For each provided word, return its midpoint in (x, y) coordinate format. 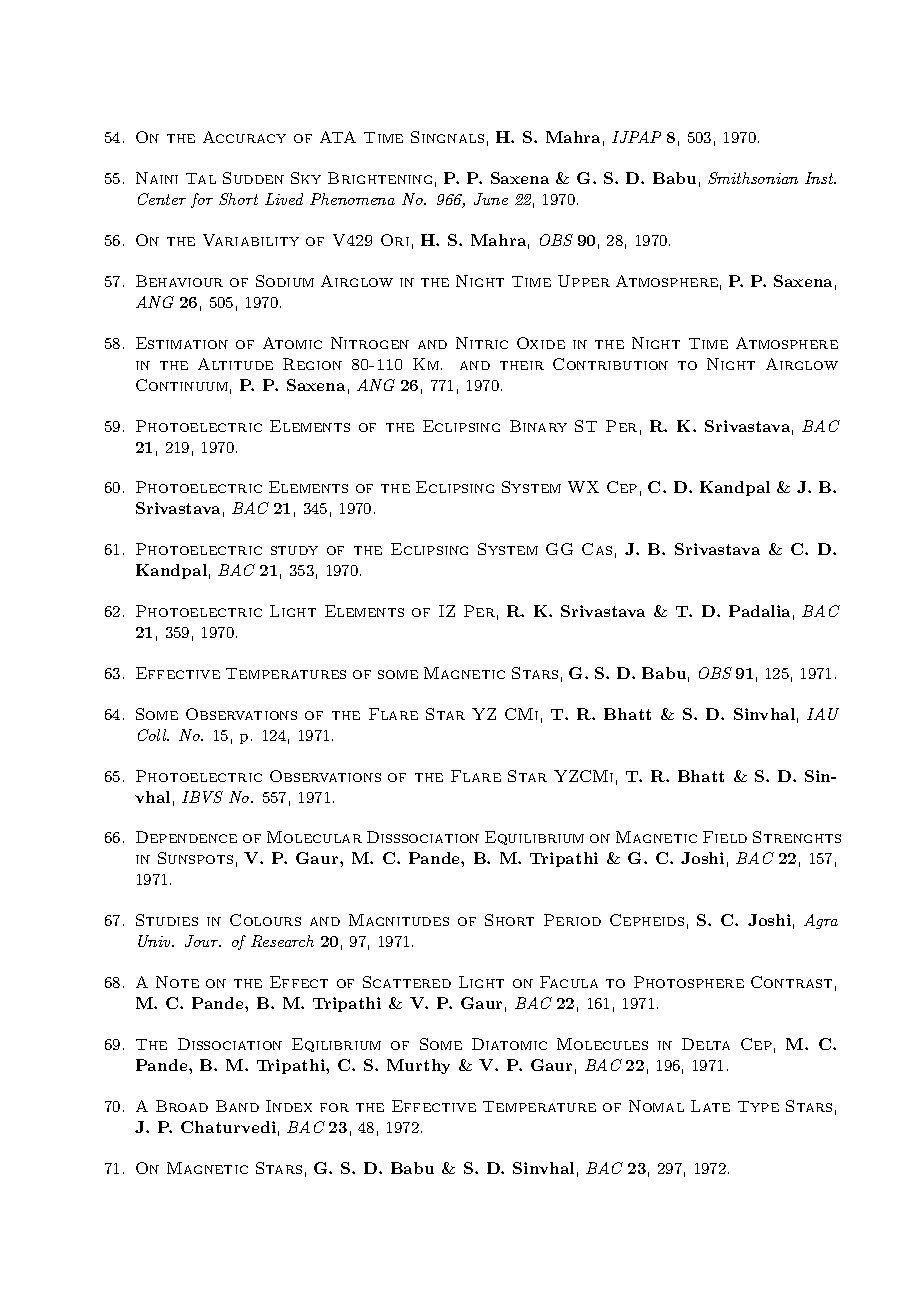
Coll (153, 735)
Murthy (418, 1066)
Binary (538, 426)
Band (237, 1106)
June (491, 199)
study (294, 550)
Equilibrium (534, 838)
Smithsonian (753, 178)
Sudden (253, 178)
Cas (597, 549)
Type (758, 1106)
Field (725, 837)
